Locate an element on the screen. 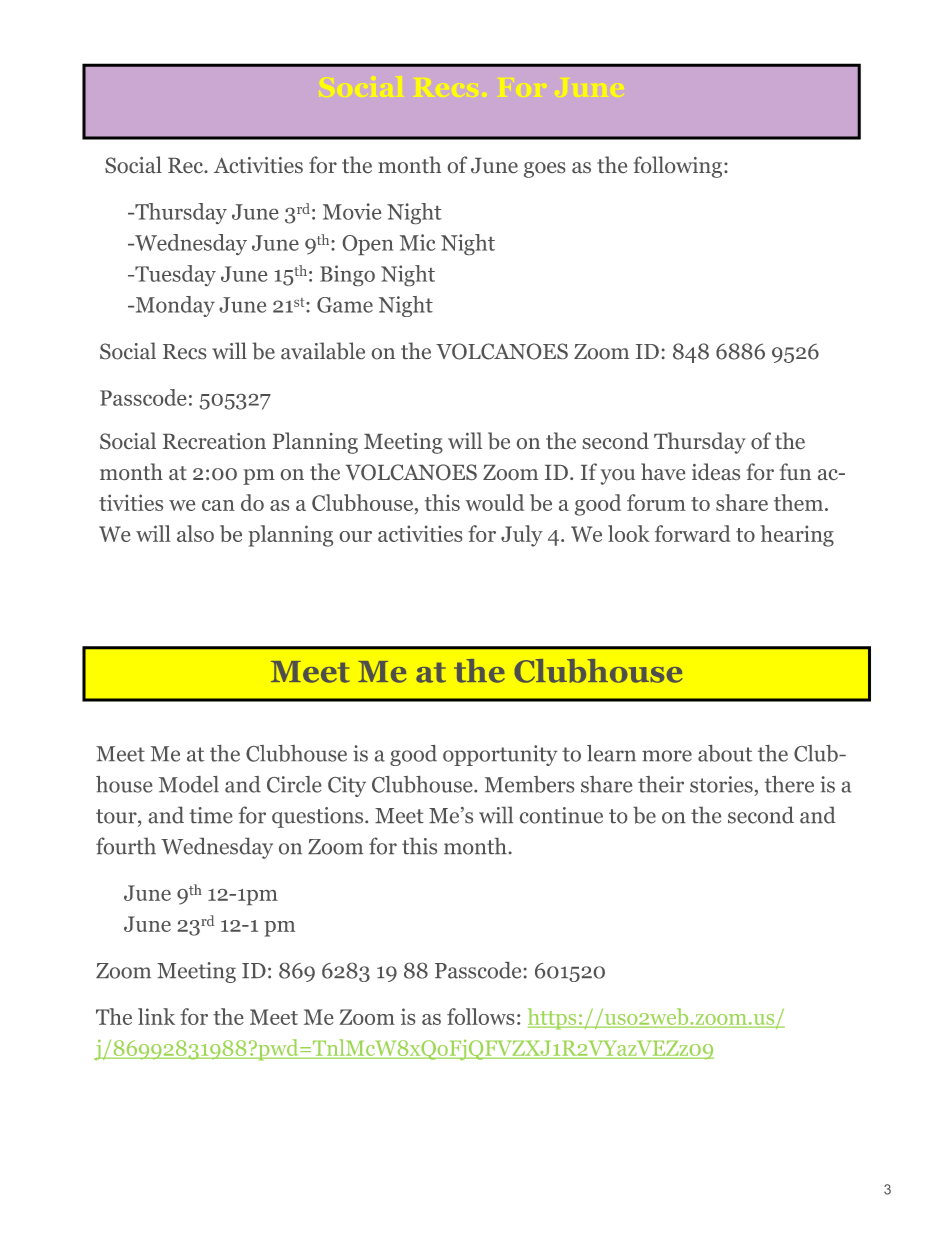 Image resolution: width=952 pixels, height=1233 pixels. Circle is located at coordinates (294, 784).
